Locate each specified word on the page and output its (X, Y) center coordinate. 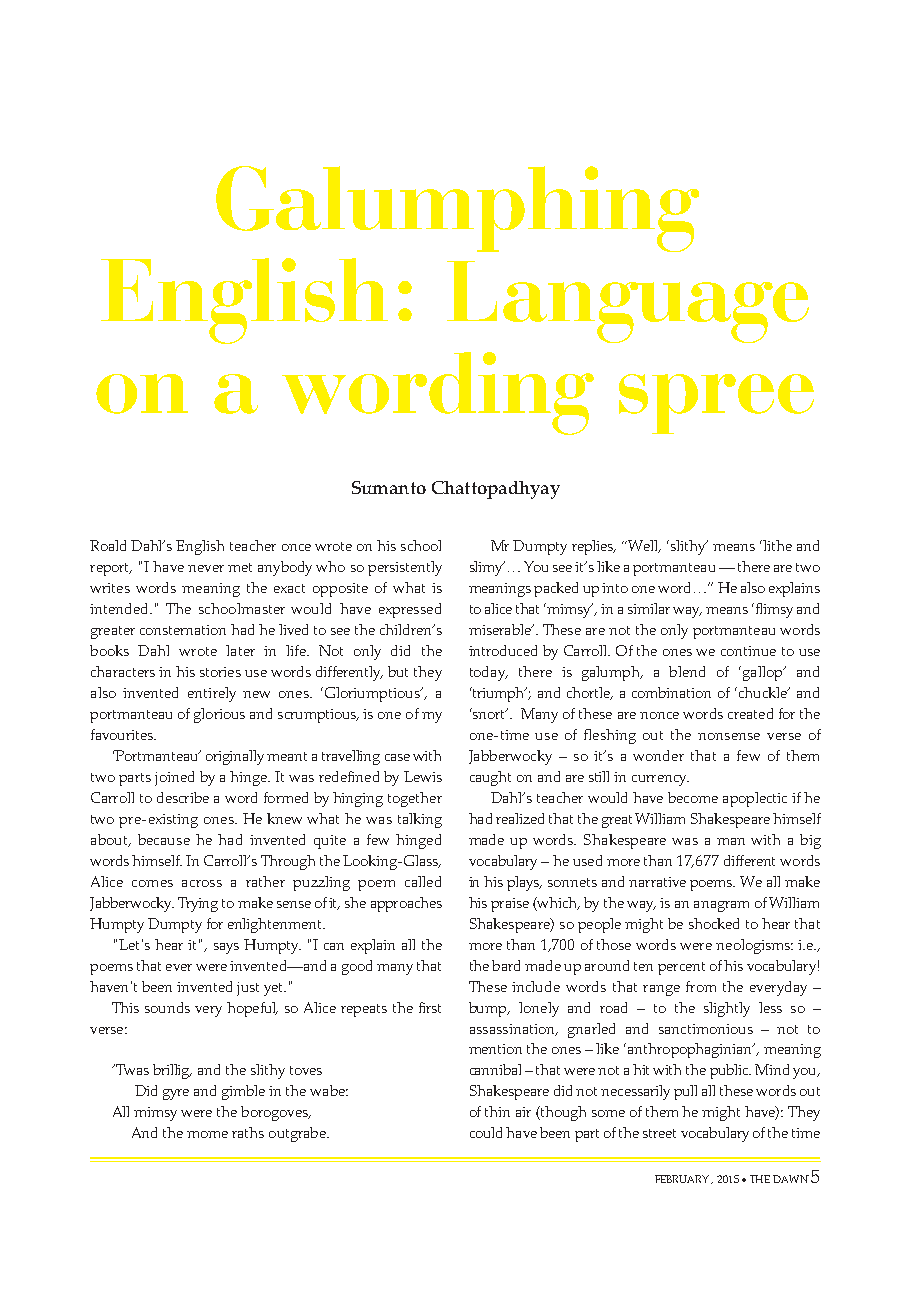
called (423, 881)
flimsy (773, 610)
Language (628, 302)
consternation (183, 630)
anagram (721, 906)
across (202, 883)
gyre (176, 1094)
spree (716, 404)
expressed (410, 610)
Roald (108, 545)
